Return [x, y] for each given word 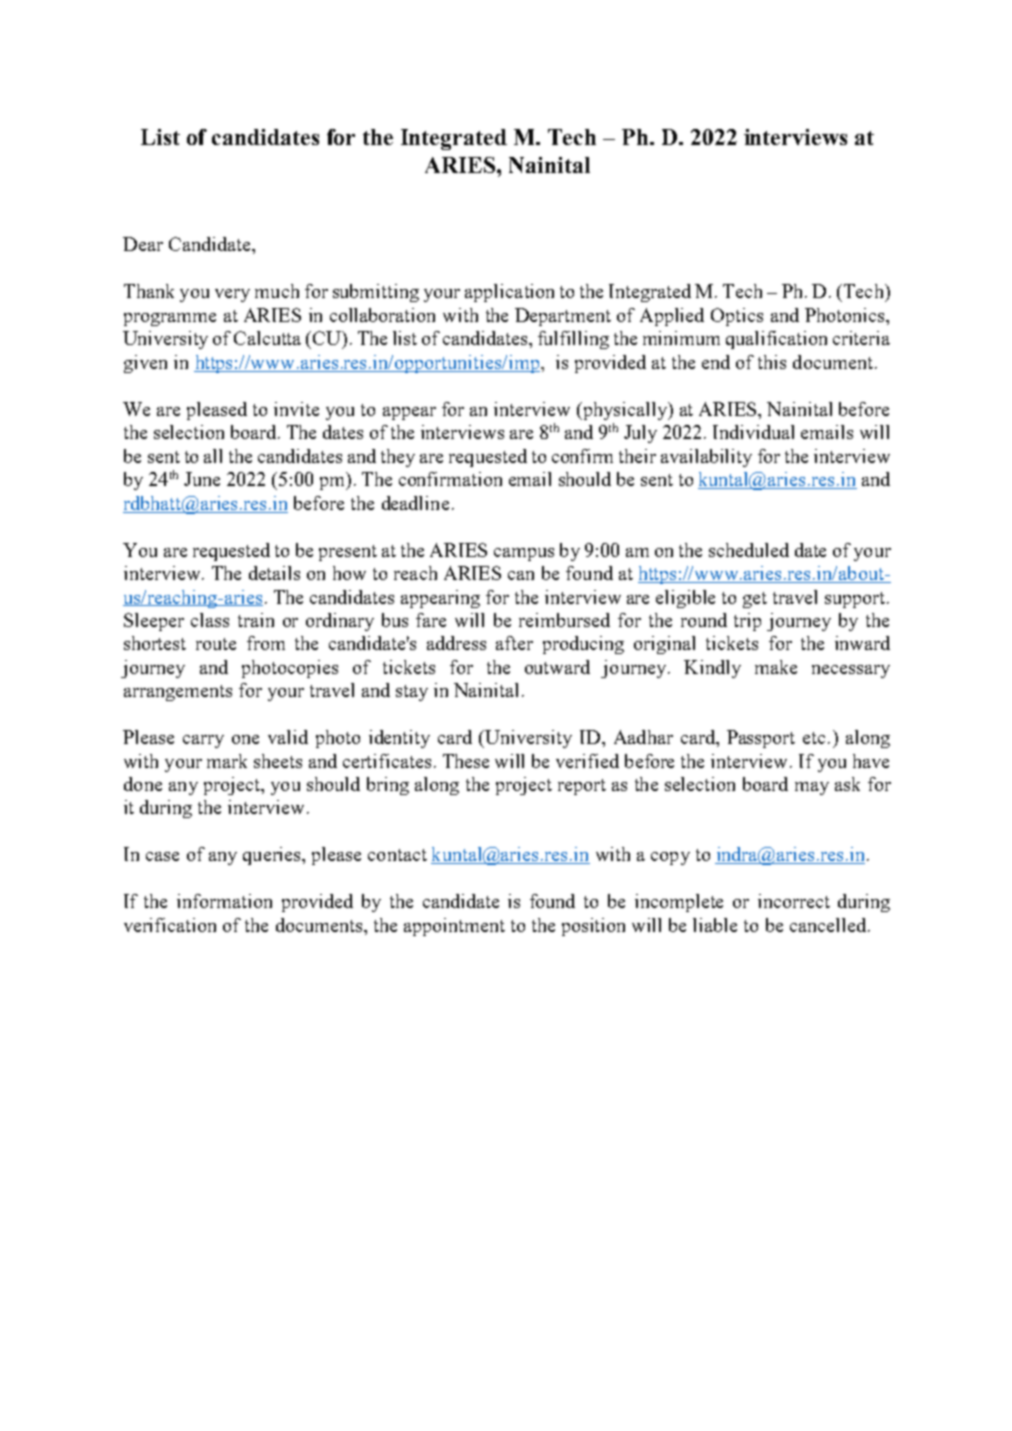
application [509, 293]
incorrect [794, 901]
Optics [737, 317]
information [224, 901]
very [232, 295]
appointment [454, 927]
